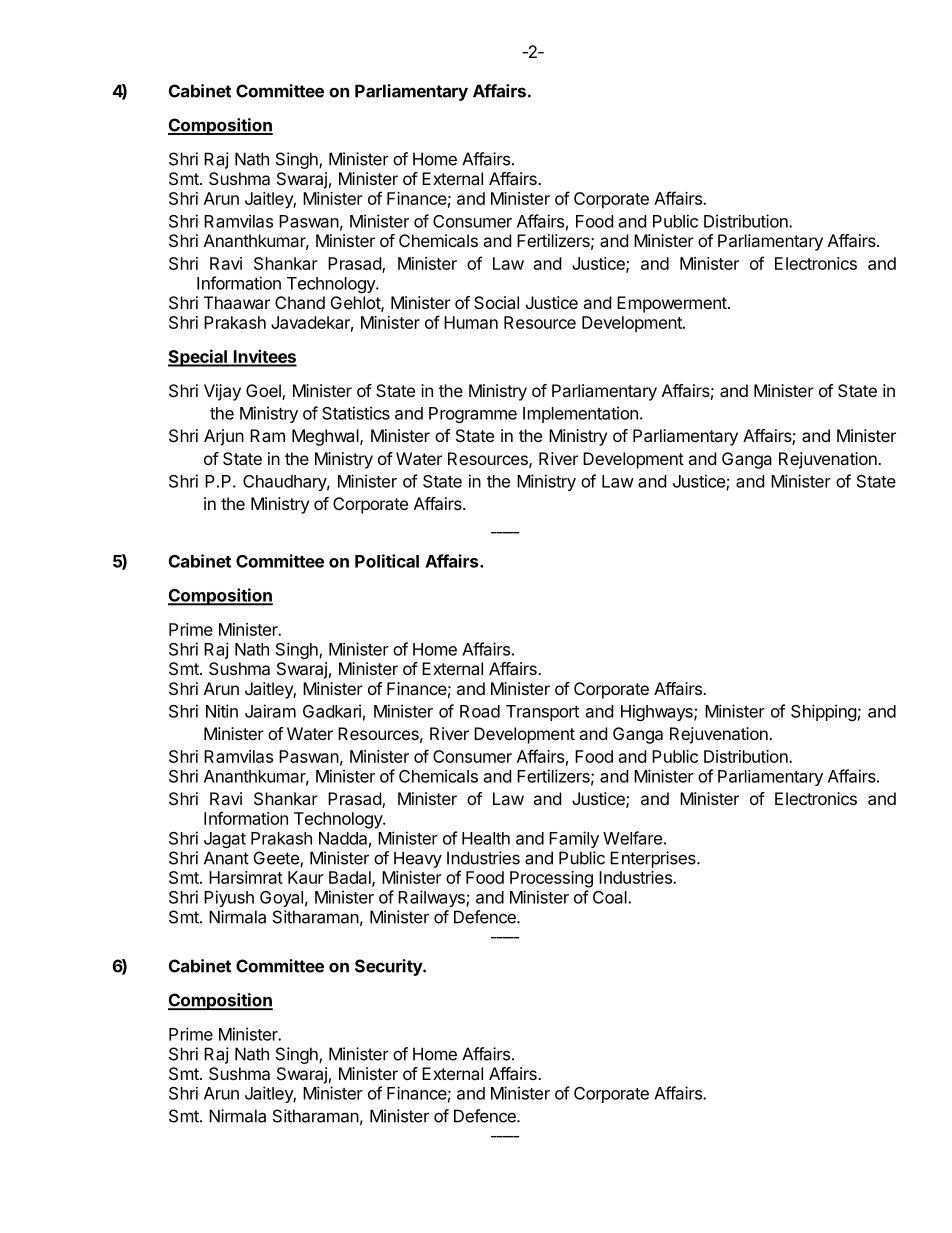  Describe the element at coordinates (672, 304) in the document. I see `Empowerment` at that location.
